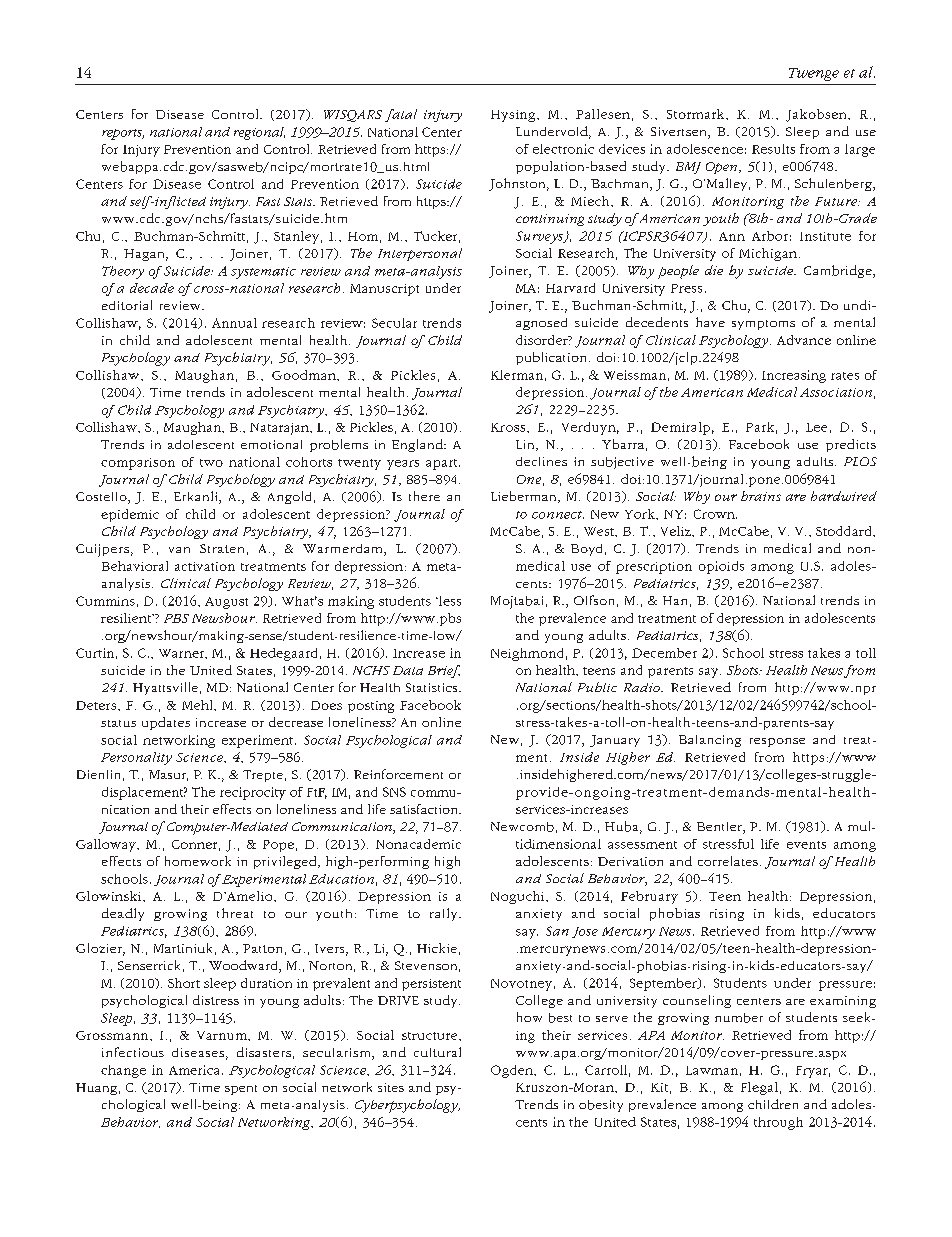  What do you see at coordinates (401, 115) in the screenshot?
I see `fatal` at bounding box center [401, 115].
